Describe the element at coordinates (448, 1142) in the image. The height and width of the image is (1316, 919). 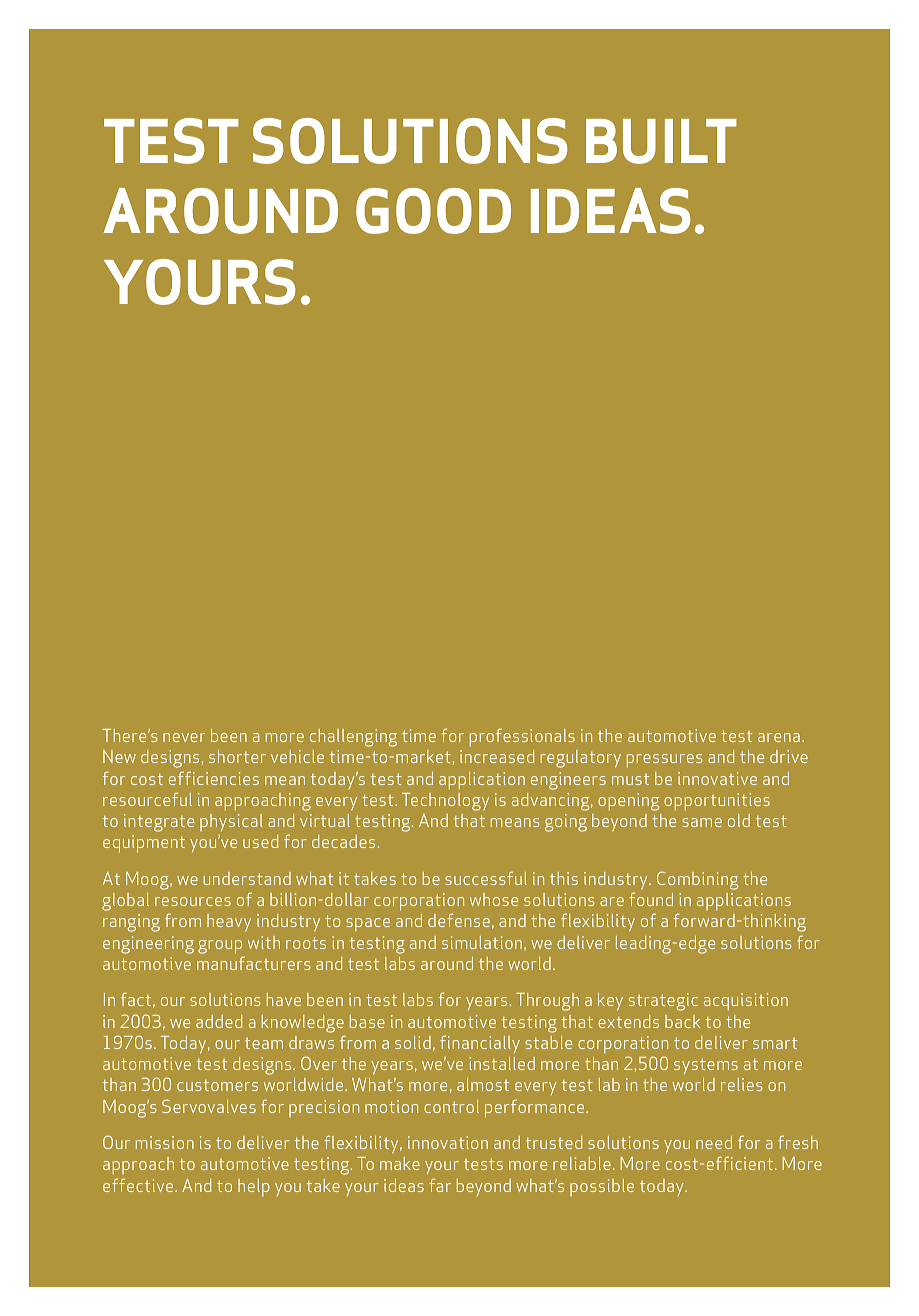
I see `innovation` at that location.
